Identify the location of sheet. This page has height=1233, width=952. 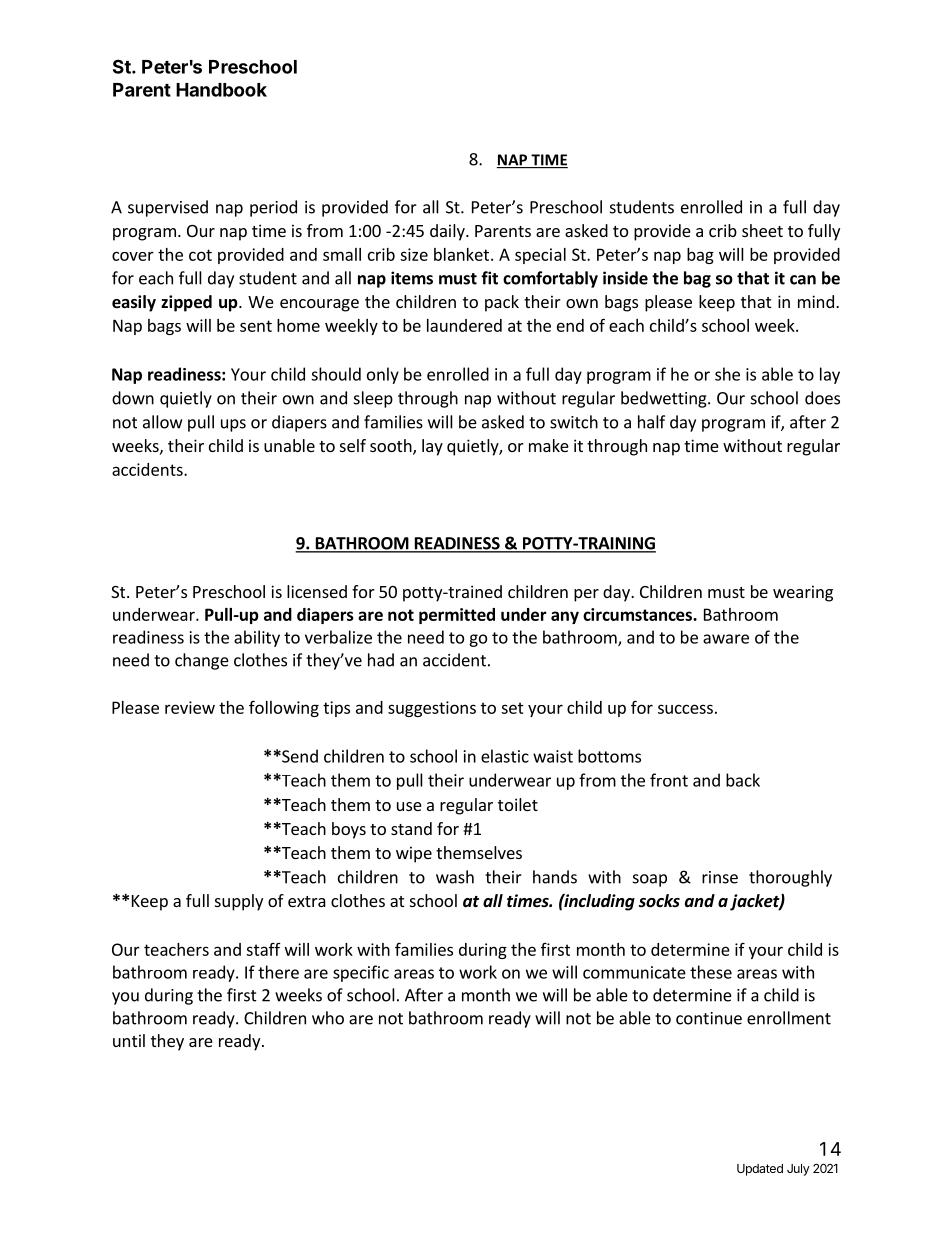
(762, 230).
